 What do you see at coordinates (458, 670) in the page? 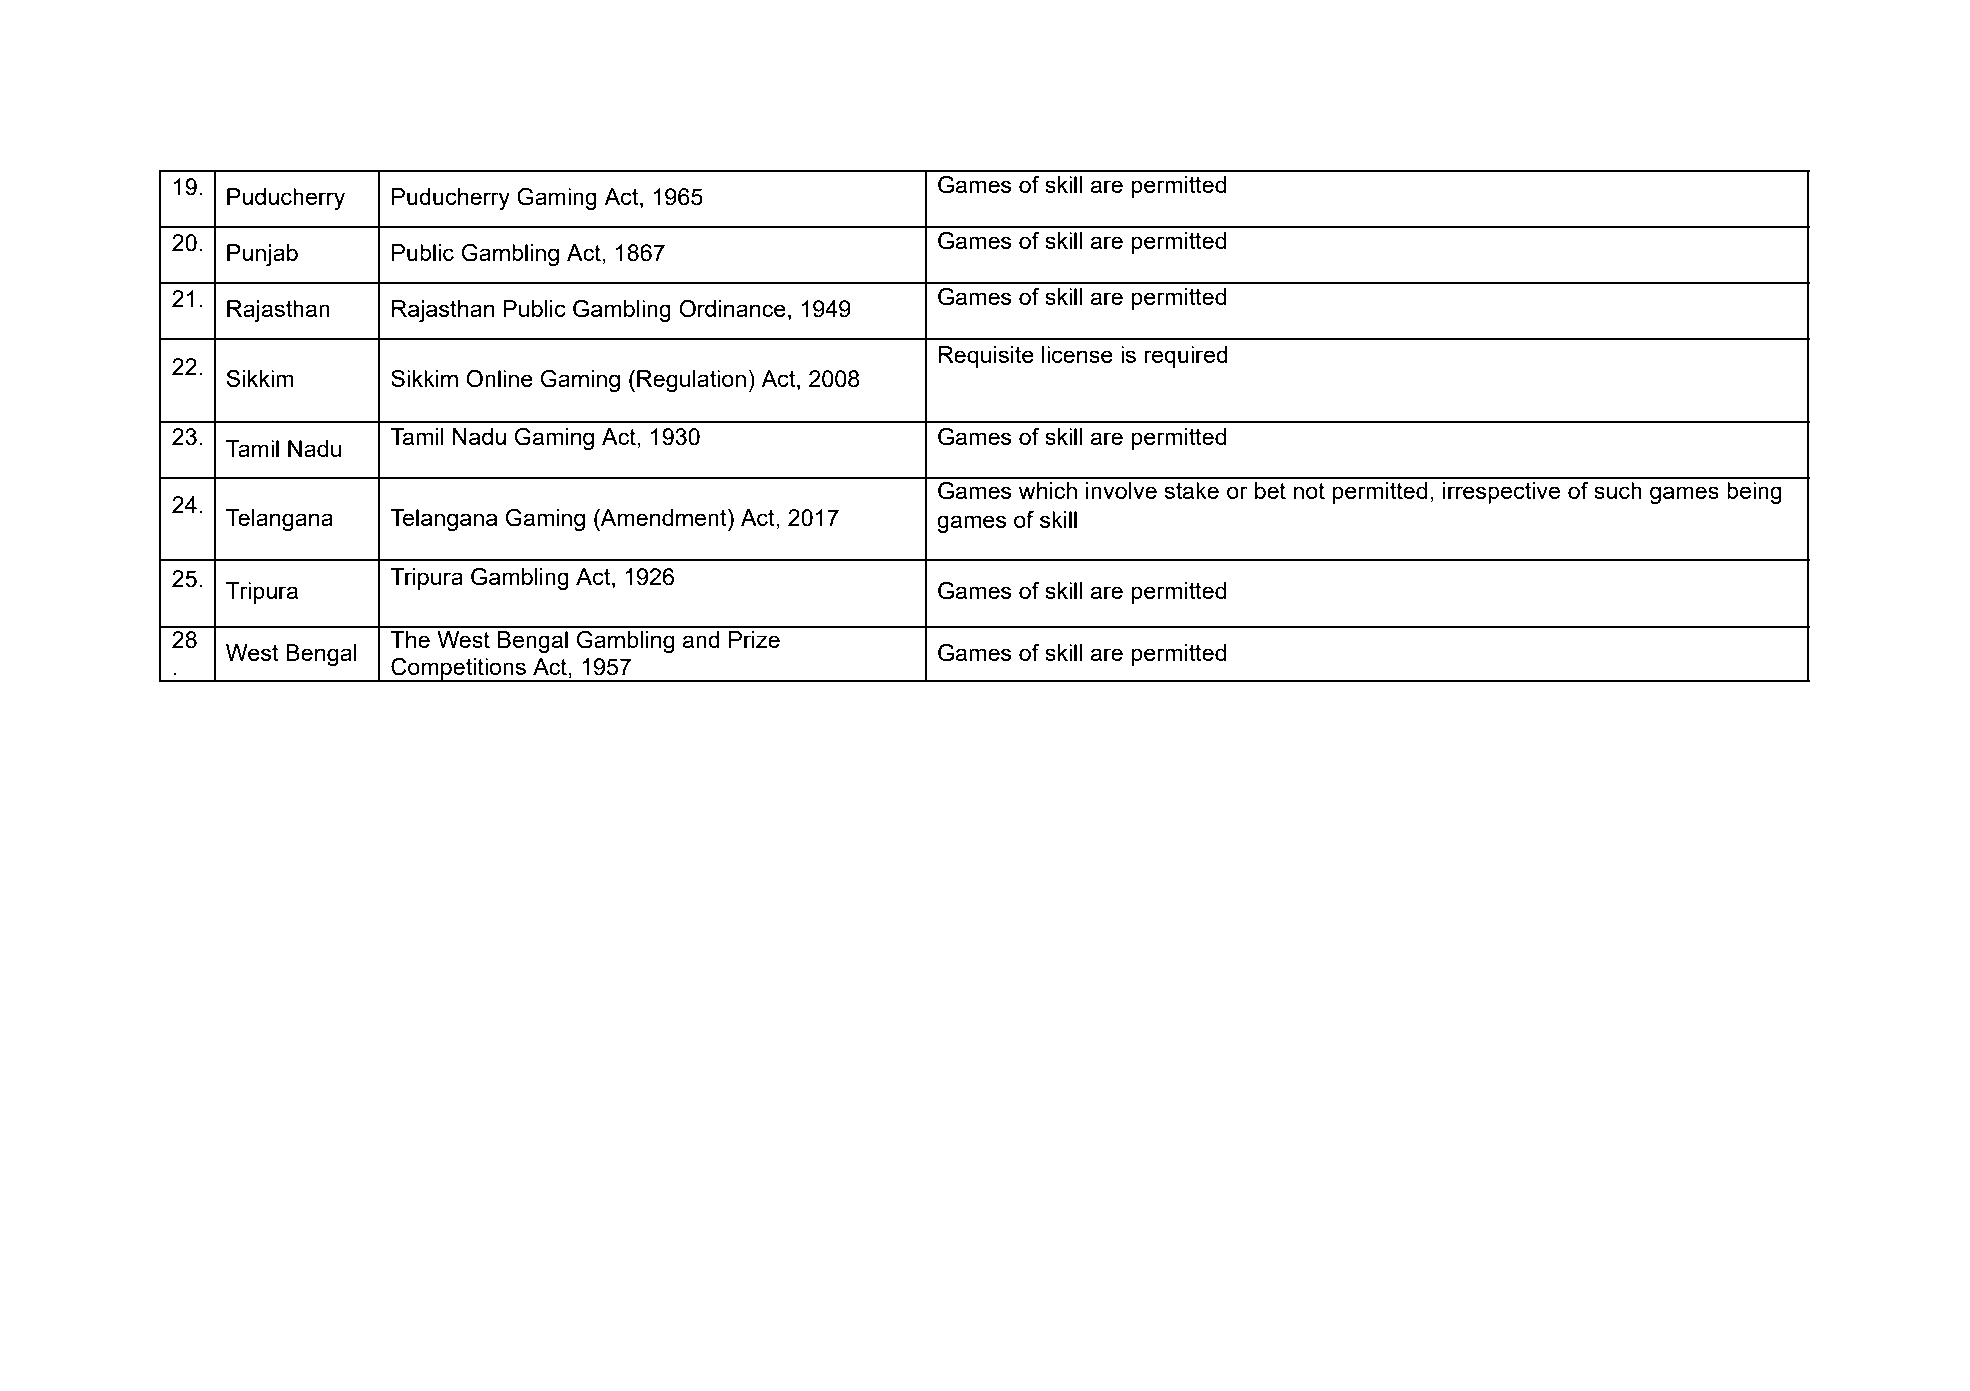
I see `Competitions` at bounding box center [458, 670].
